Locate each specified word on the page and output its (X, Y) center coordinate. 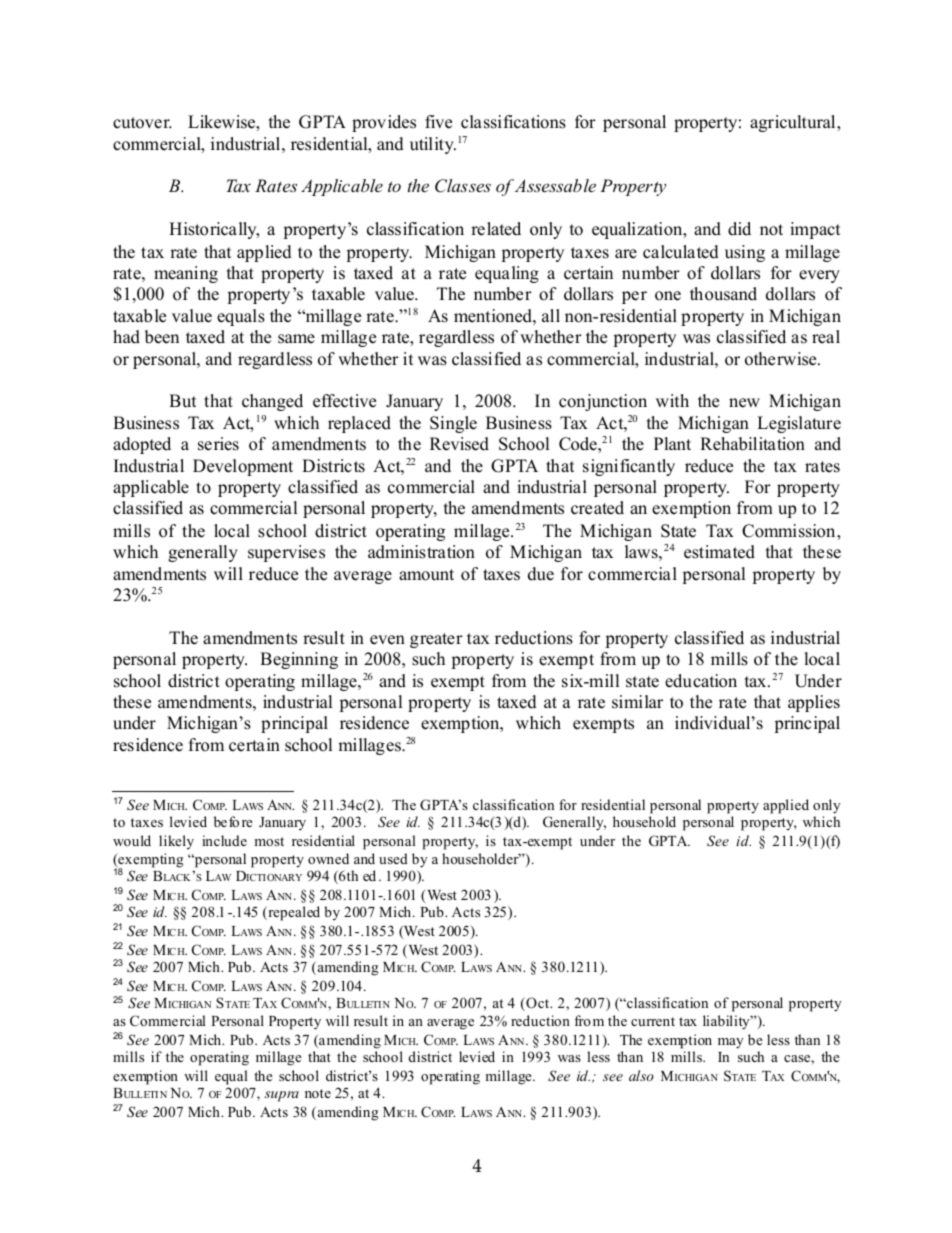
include (224, 840)
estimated (719, 552)
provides (384, 123)
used (393, 858)
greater (436, 640)
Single (453, 424)
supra (281, 1096)
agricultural (794, 123)
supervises (286, 553)
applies (814, 703)
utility (433, 145)
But (183, 401)
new (744, 403)
